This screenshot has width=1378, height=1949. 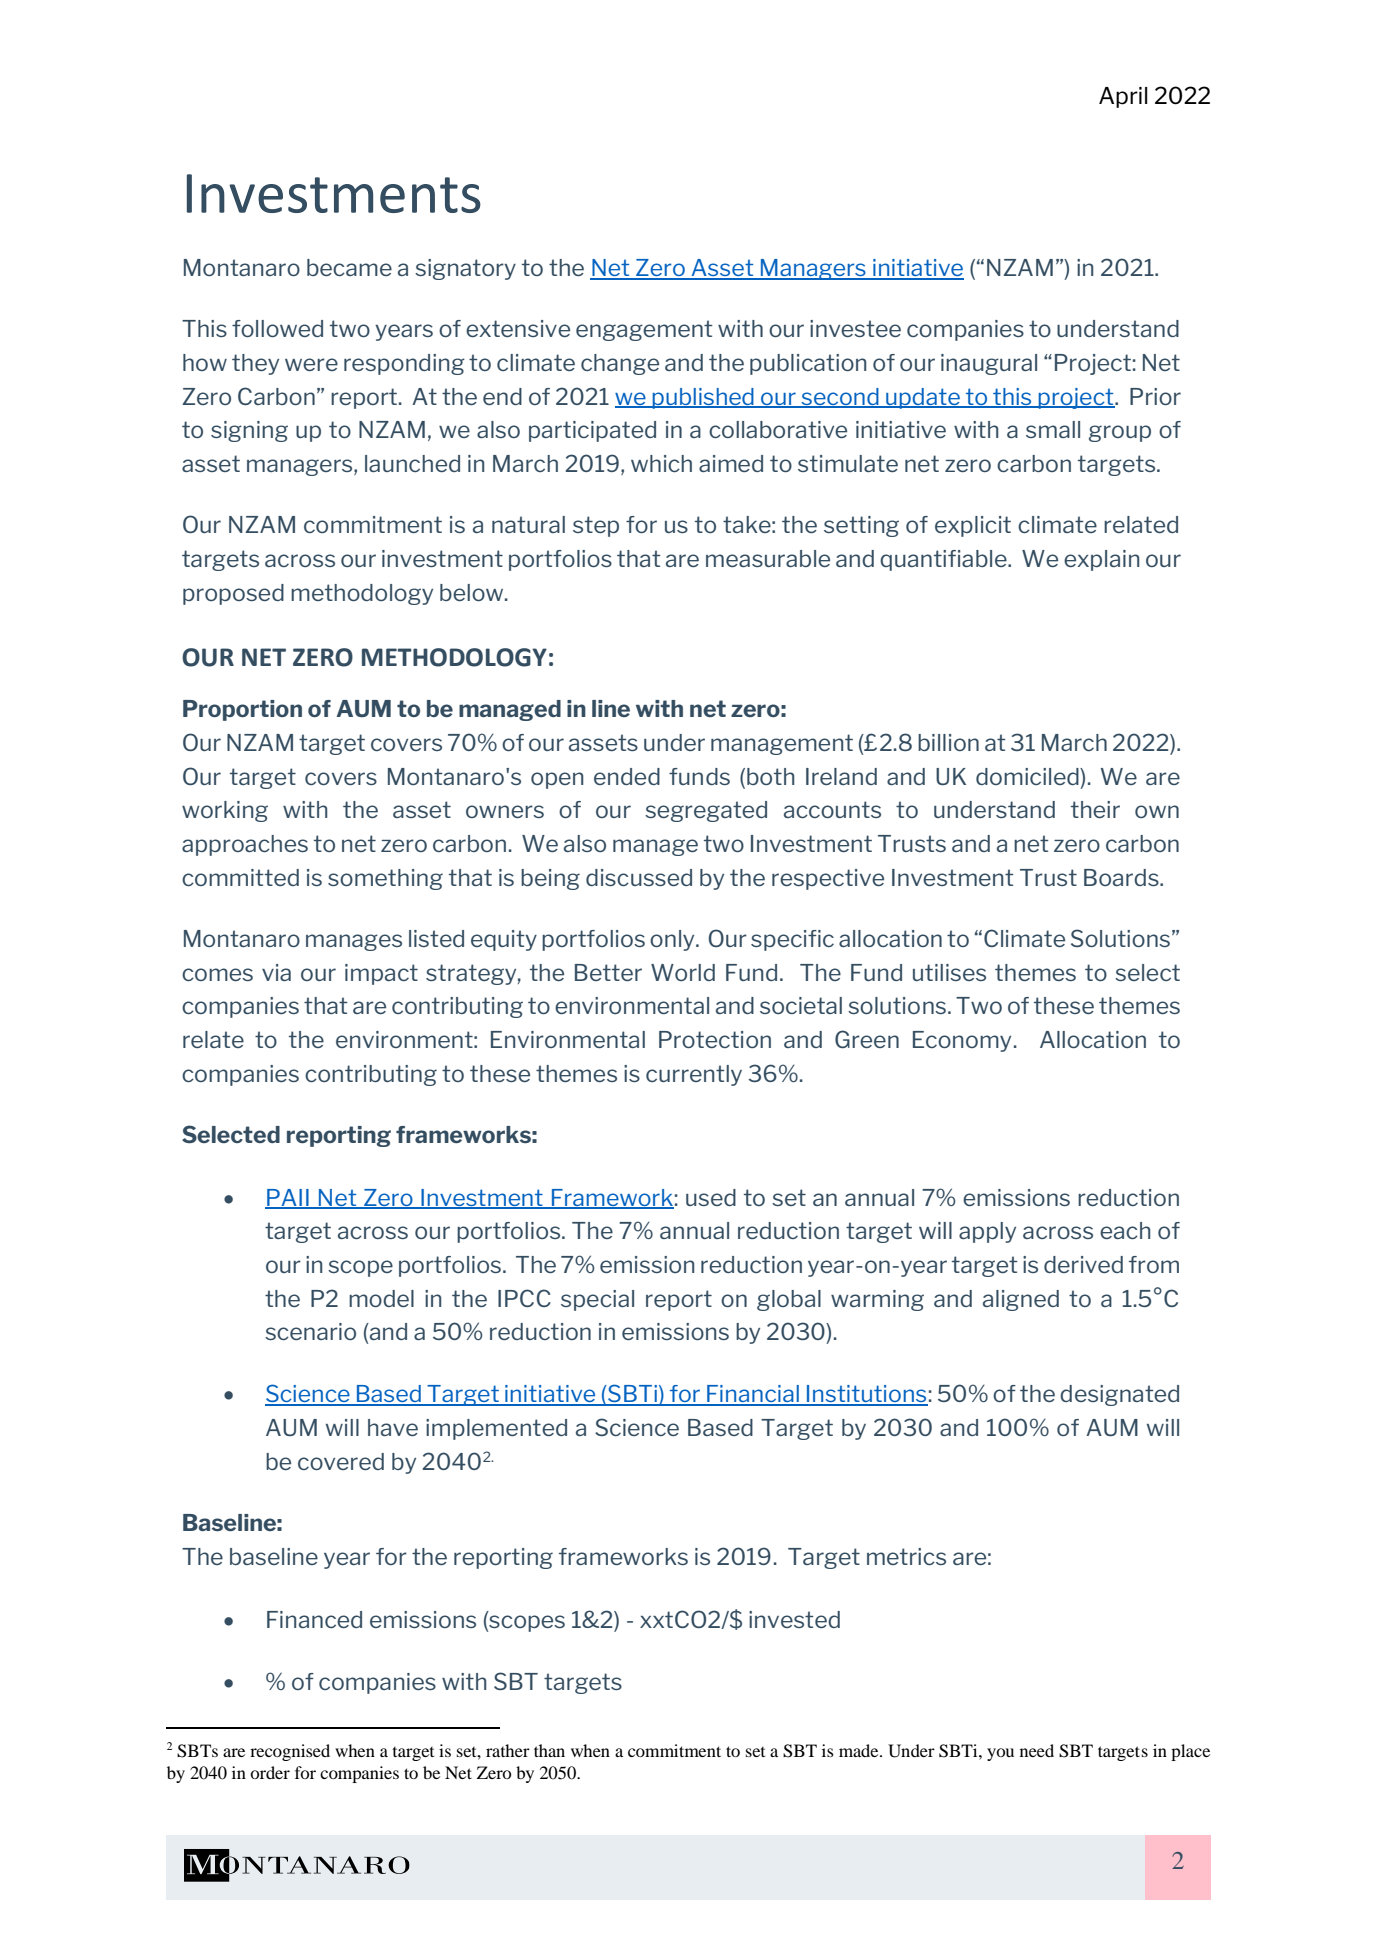 I want to click on used, so click(x=711, y=1197).
